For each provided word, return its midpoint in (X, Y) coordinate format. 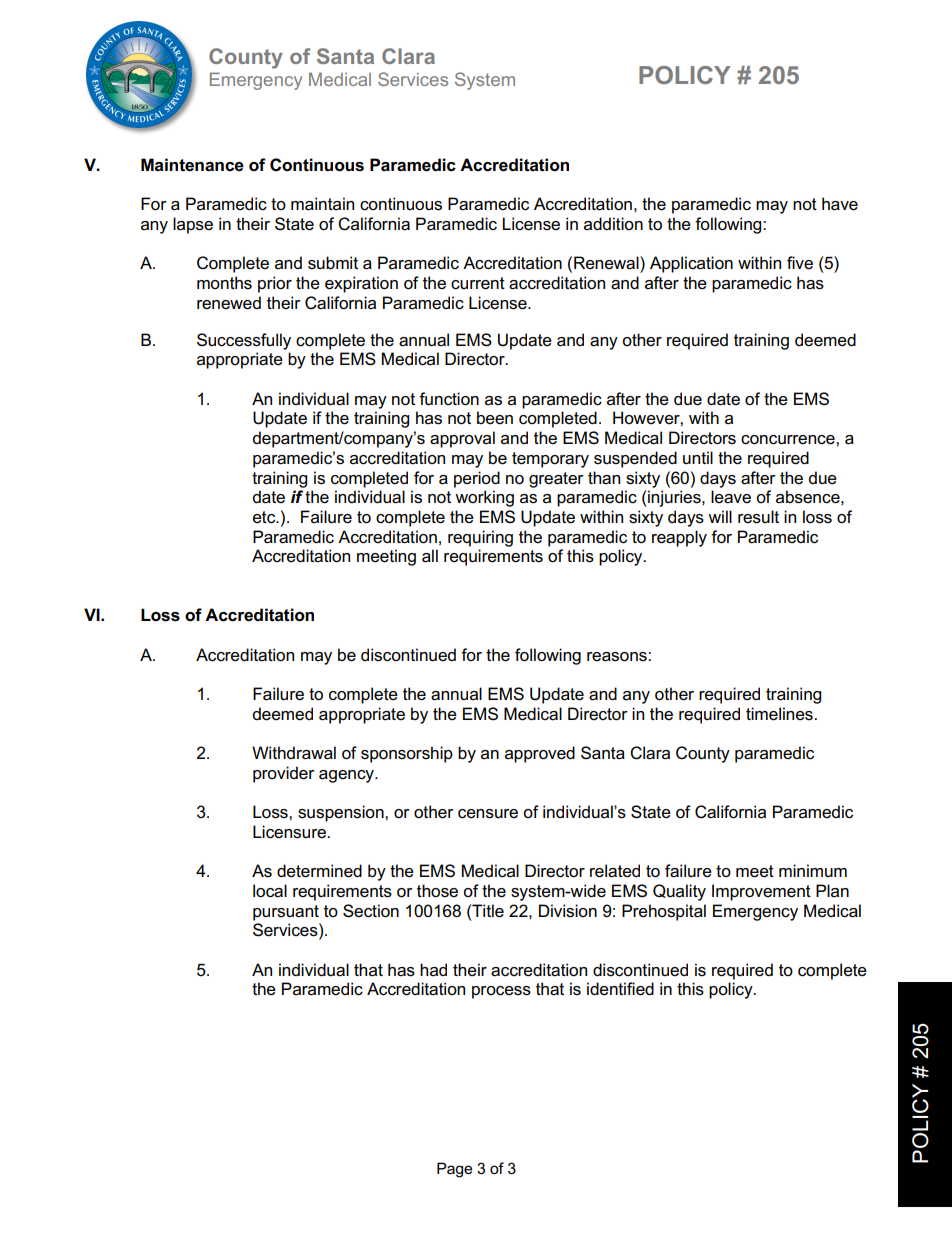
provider (284, 774)
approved (540, 754)
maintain (322, 204)
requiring (480, 538)
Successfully (244, 341)
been (495, 418)
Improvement (761, 892)
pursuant (286, 913)
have (840, 204)
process (501, 992)
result (758, 517)
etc (265, 517)
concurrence (789, 440)
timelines (780, 714)
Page (454, 1170)
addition (613, 223)
